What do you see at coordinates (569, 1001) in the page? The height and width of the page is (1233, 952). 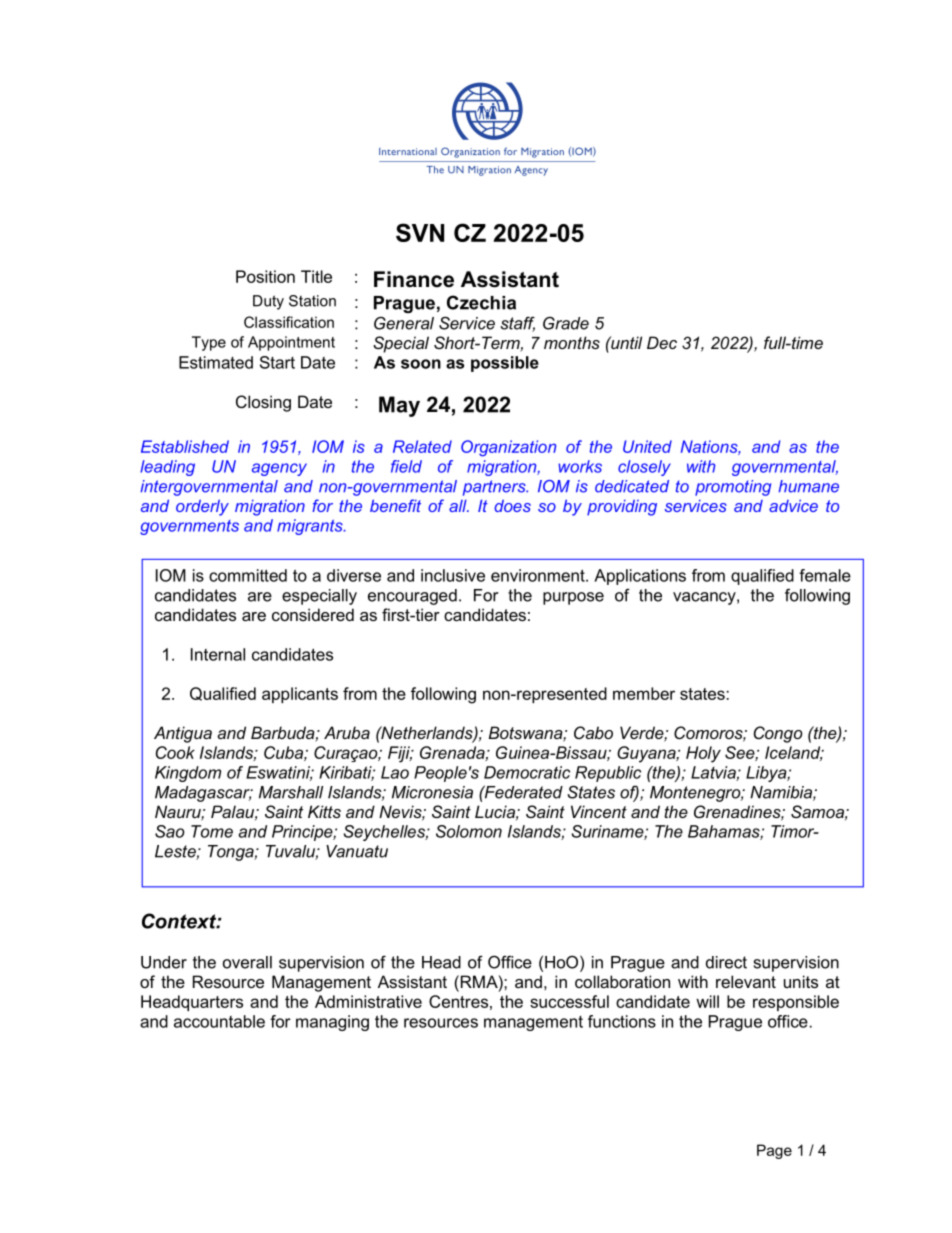 I see `successful` at bounding box center [569, 1001].
